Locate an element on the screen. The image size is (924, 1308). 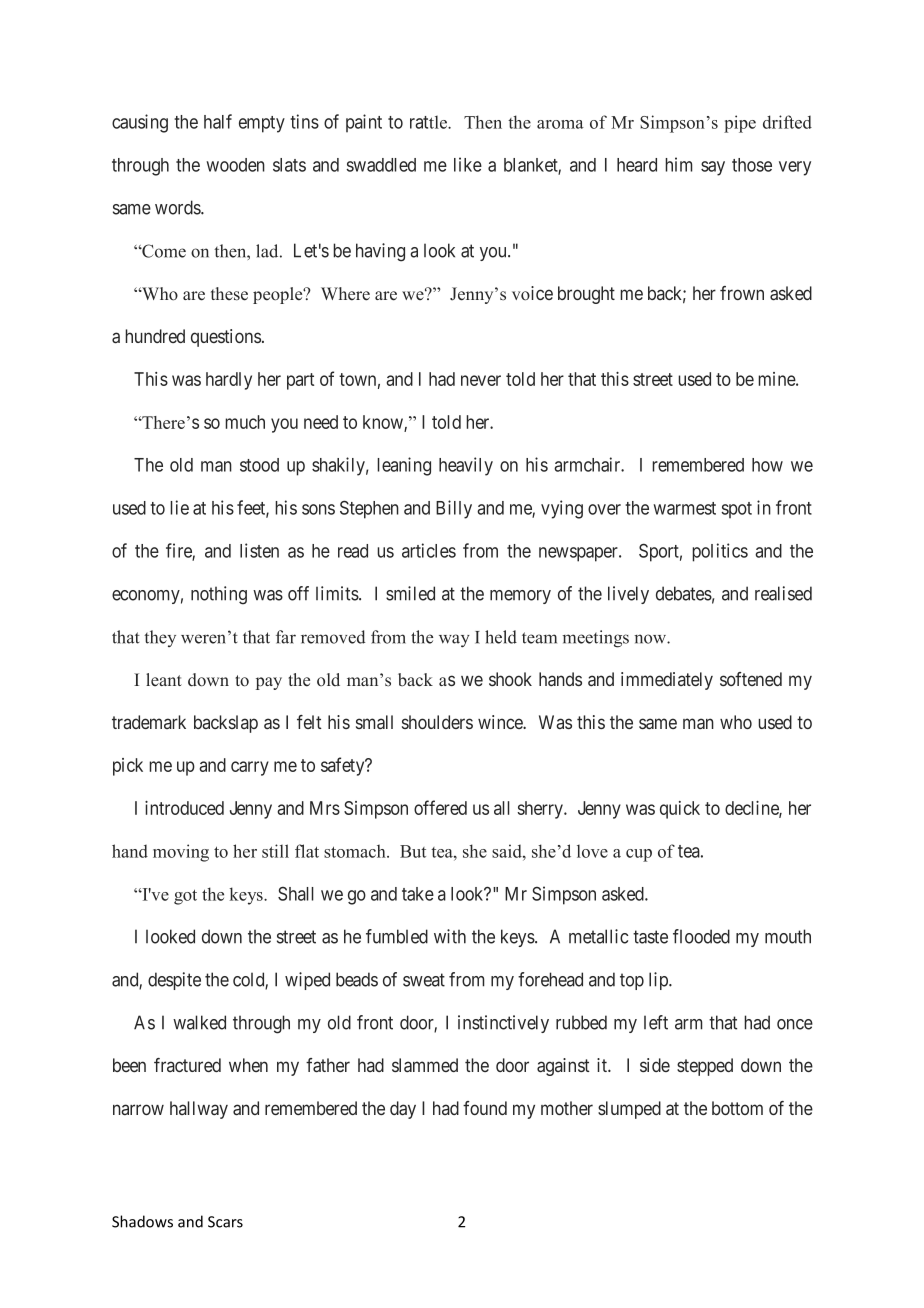
found is located at coordinates (485, 1108).
